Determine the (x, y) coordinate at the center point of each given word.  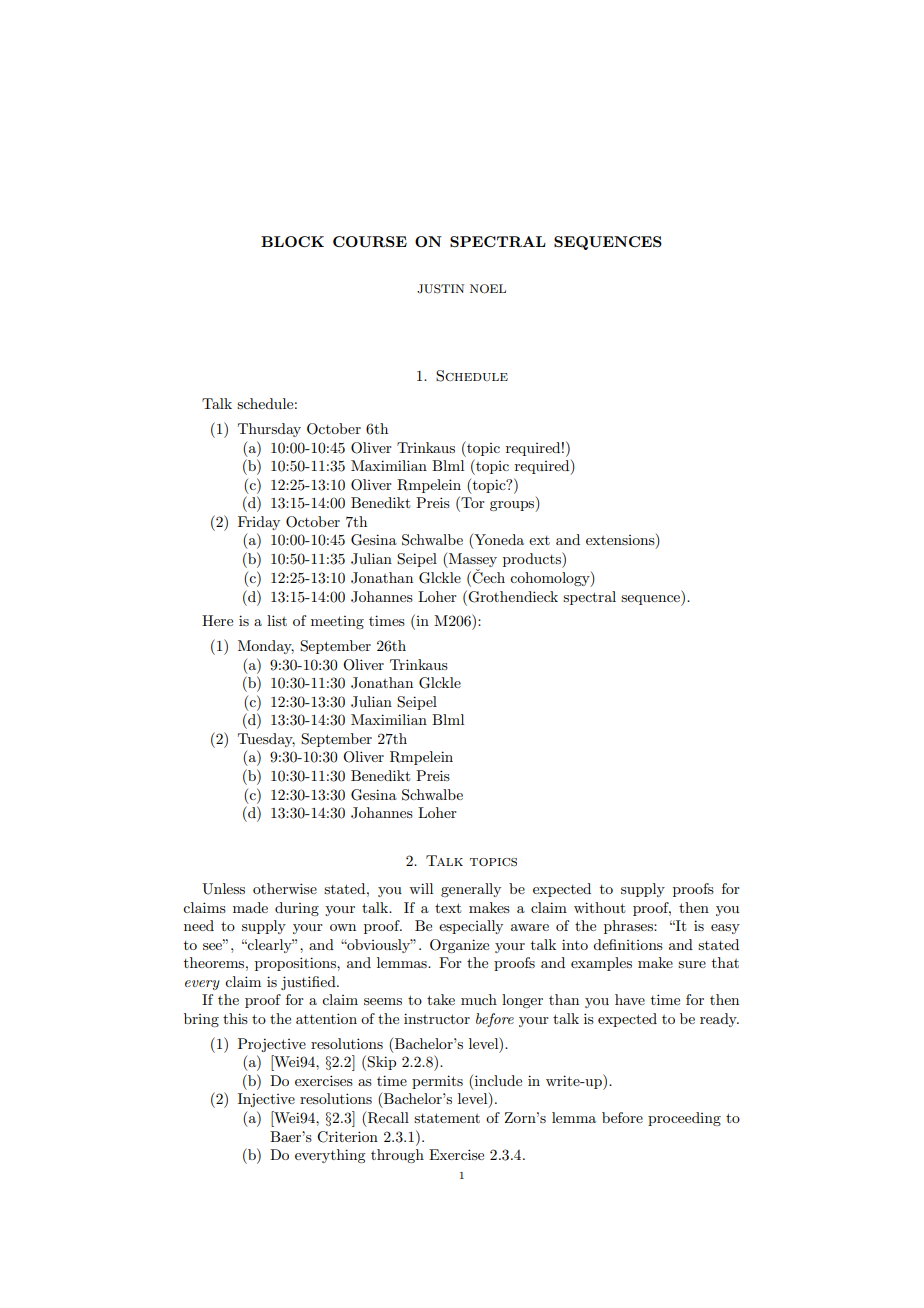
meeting (337, 622)
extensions (621, 541)
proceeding (684, 1119)
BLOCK (292, 241)
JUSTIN (440, 289)
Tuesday (266, 740)
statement (447, 1118)
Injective (266, 1100)
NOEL (488, 289)
